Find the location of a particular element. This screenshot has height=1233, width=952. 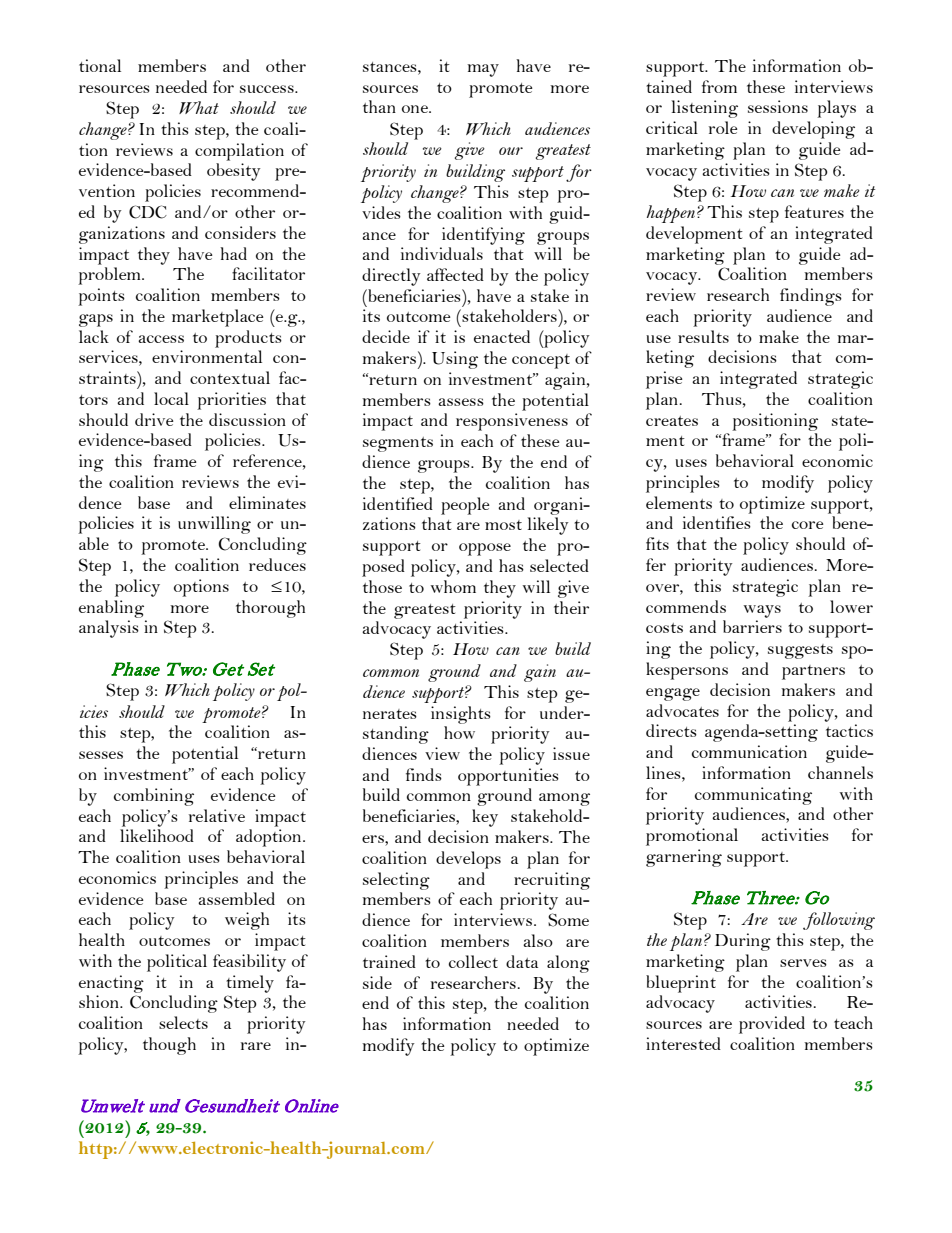

collect is located at coordinates (473, 961).
